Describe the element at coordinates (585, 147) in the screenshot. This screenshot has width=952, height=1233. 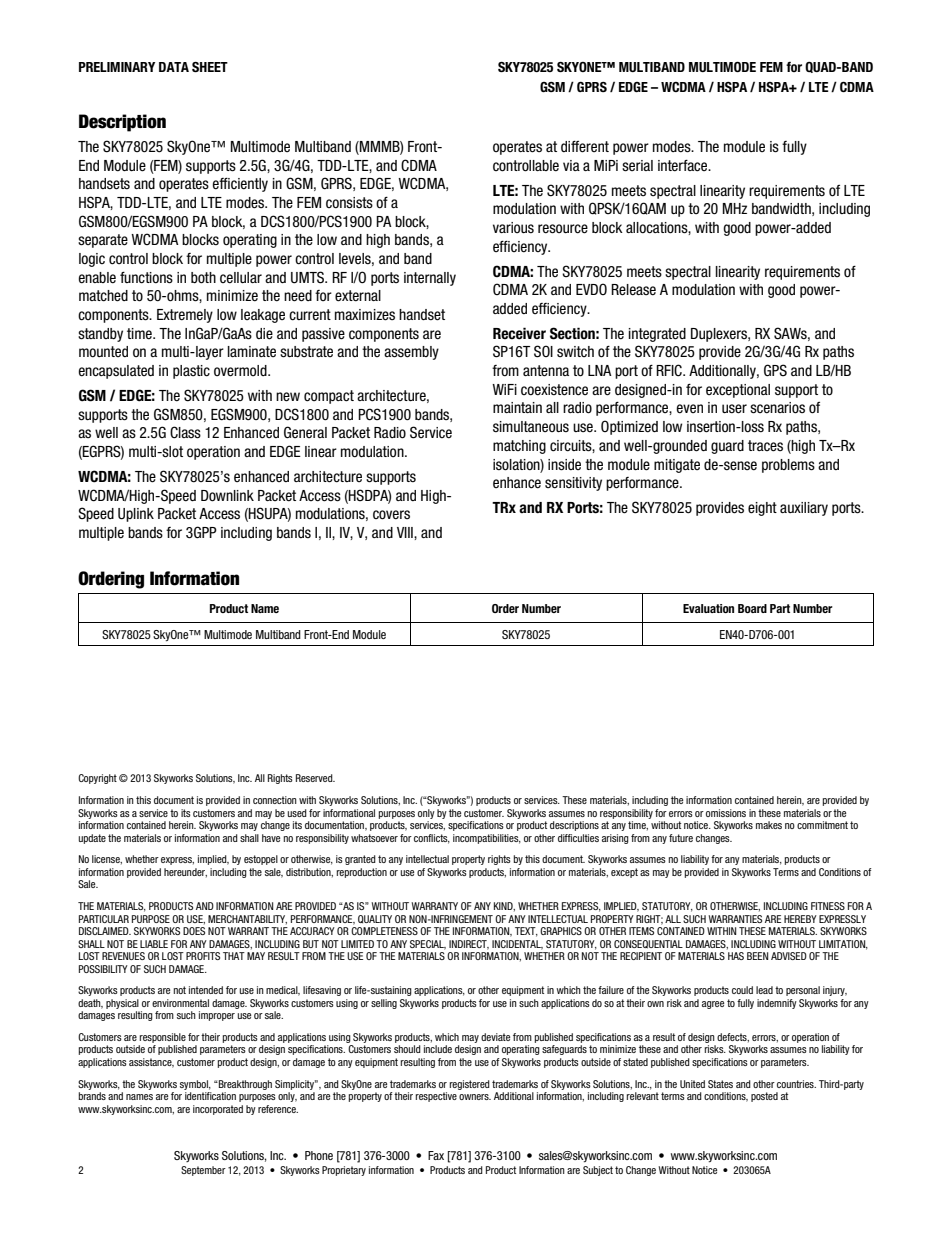
I see `different` at that location.
